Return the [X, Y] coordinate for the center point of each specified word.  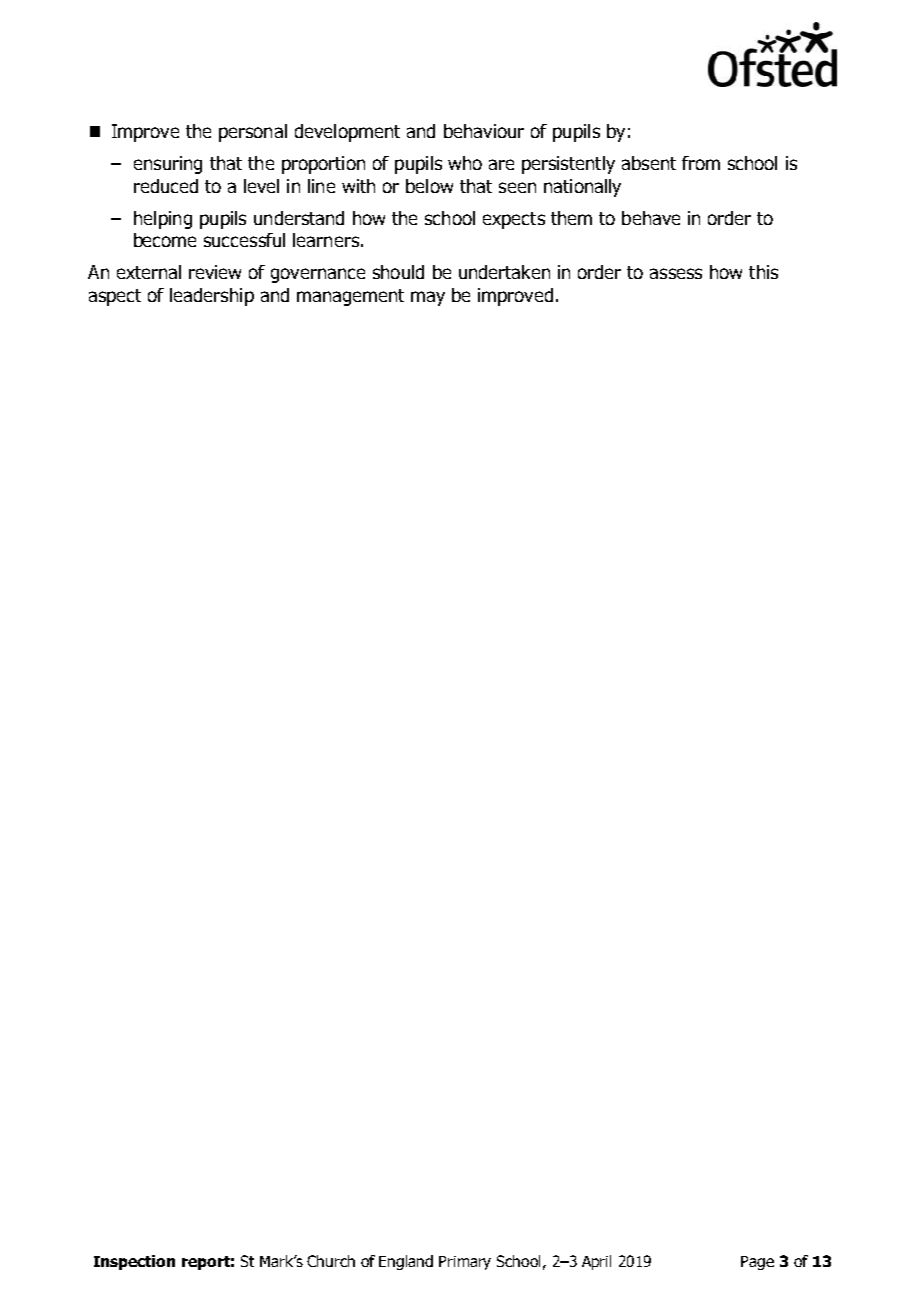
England [406, 1262]
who [465, 163]
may [428, 298]
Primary [465, 1263]
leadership [212, 297]
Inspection [134, 1262]
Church [331, 1261]
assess [676, 273]
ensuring [168, 165]
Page [757, 1263]
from [701, 163]
